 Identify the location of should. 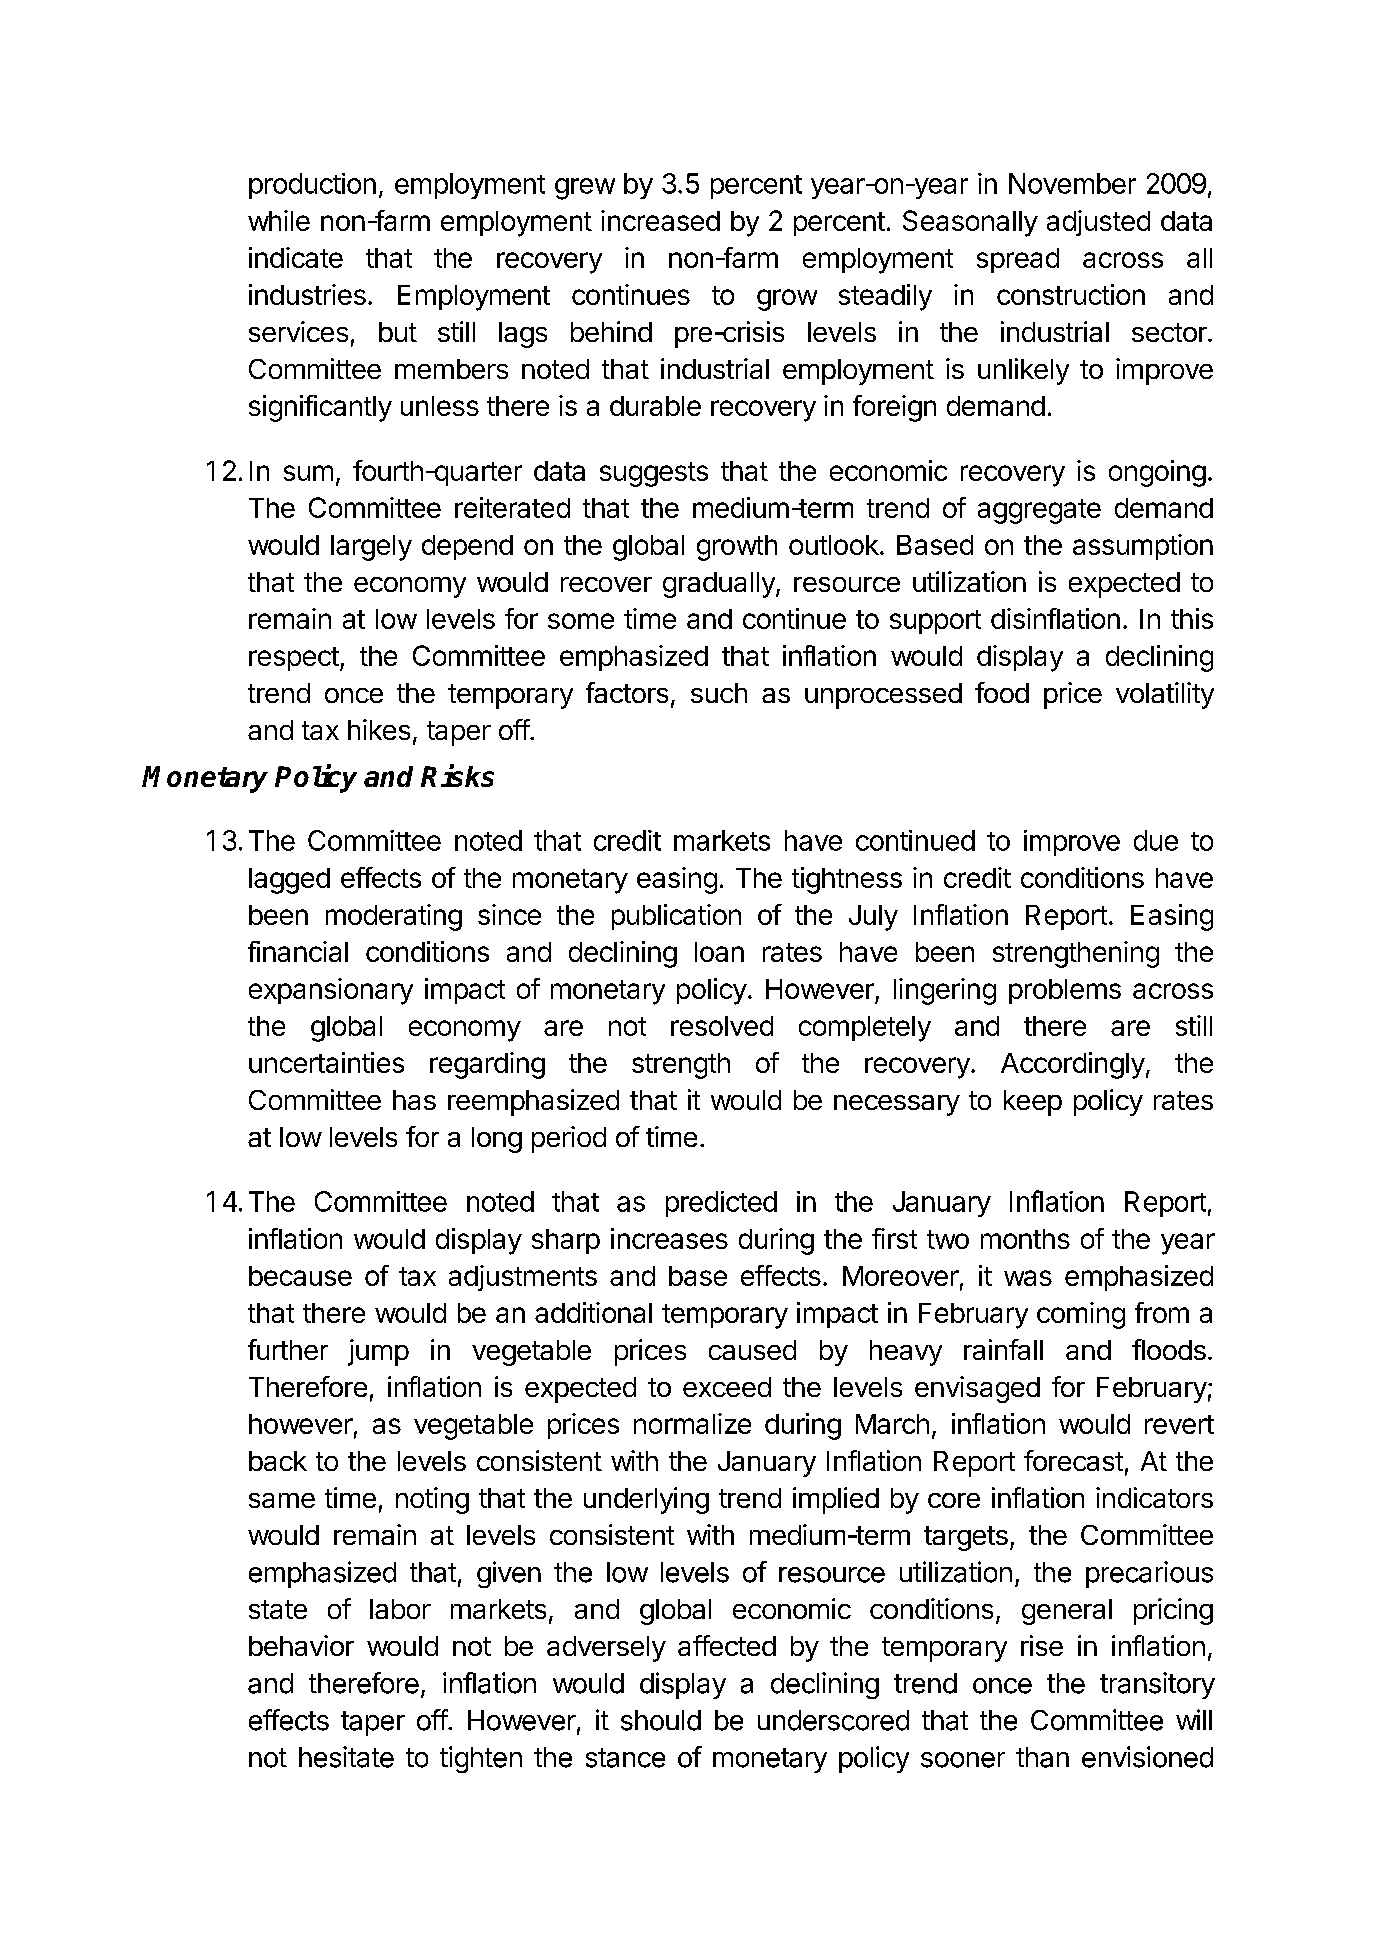
(661, 1720).
